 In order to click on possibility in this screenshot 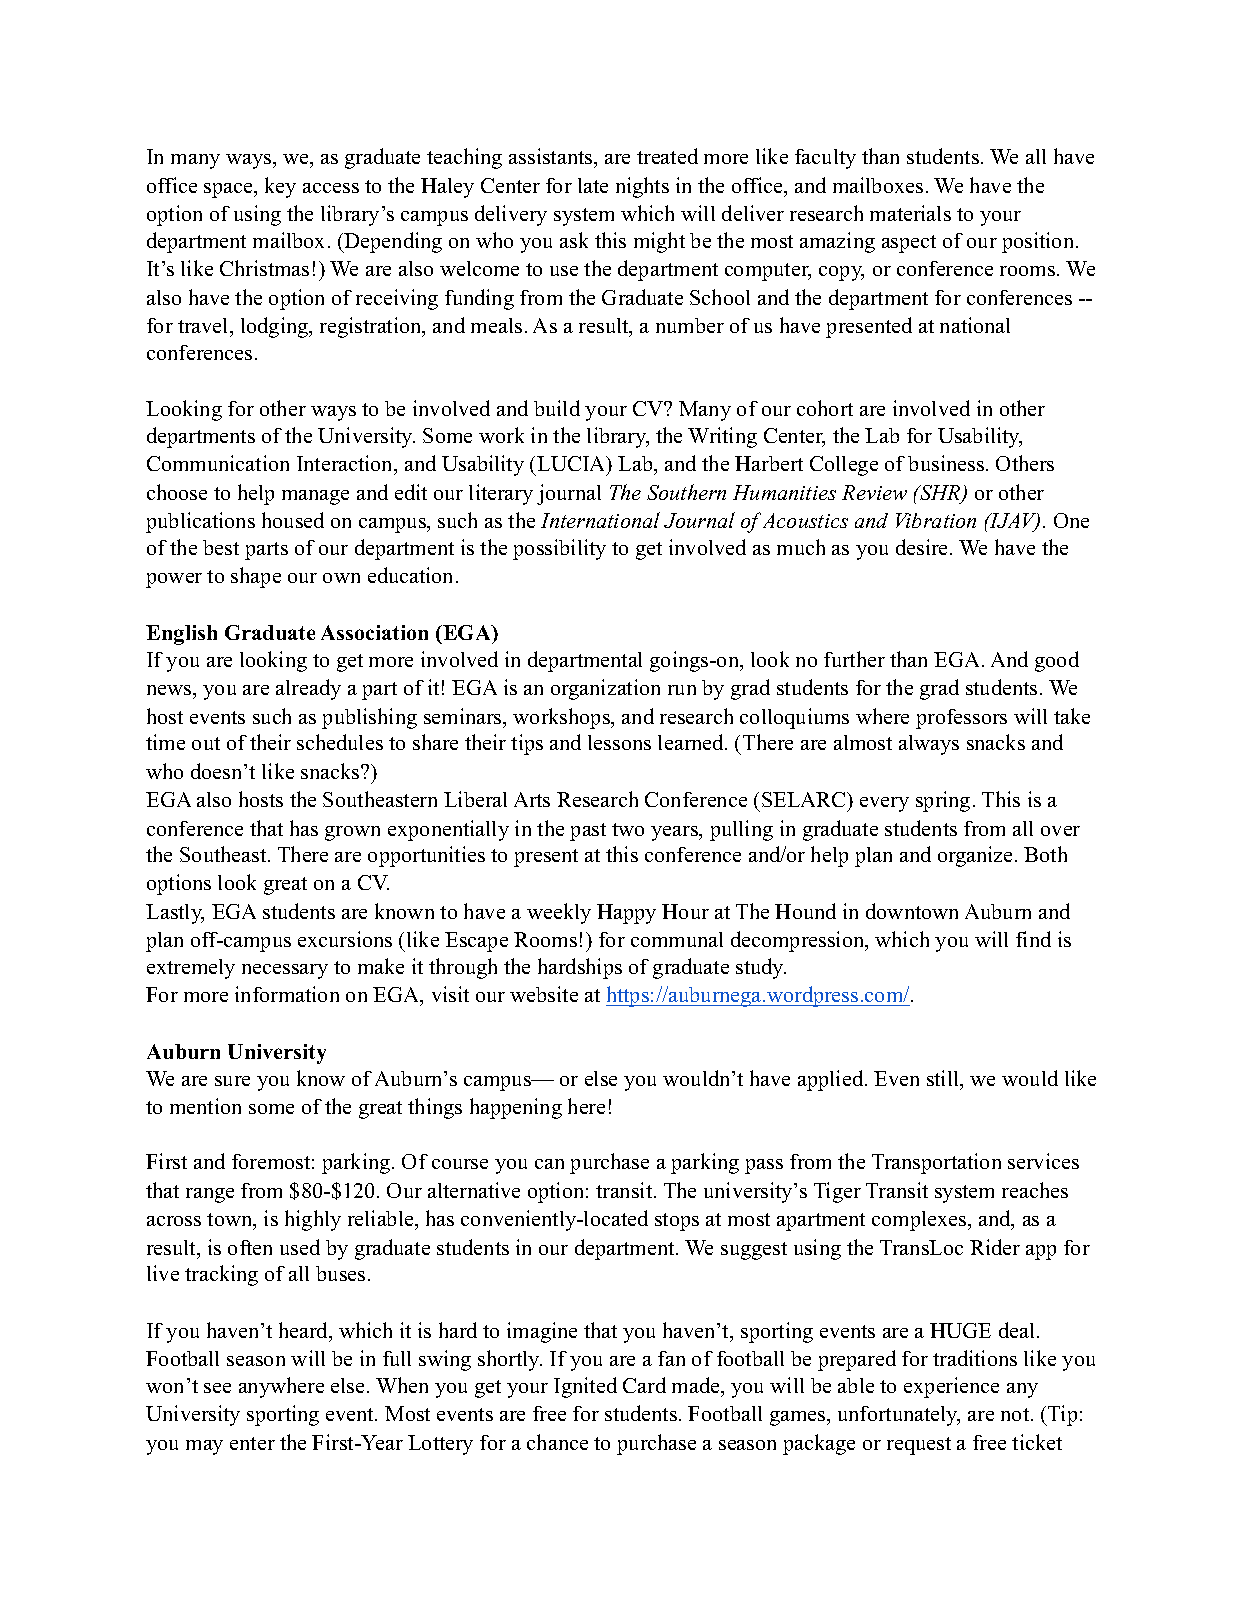, I will do `click(559, 549)`.
